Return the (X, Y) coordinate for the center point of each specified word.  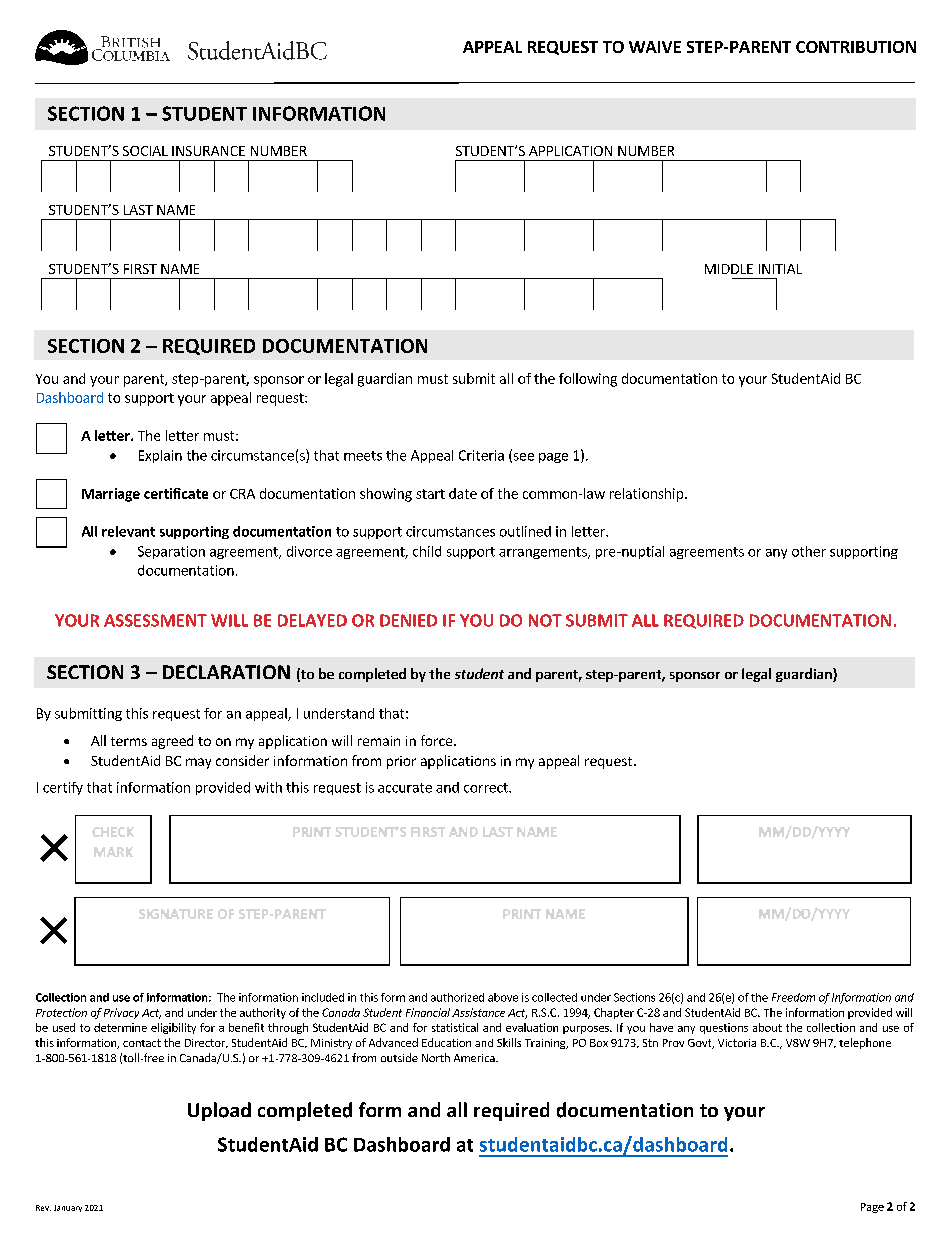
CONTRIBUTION (856, 47)
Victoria (737, 1043)
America (475, 1058)
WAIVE (655, 47)
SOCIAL (145, 151)
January (68, 1208)
